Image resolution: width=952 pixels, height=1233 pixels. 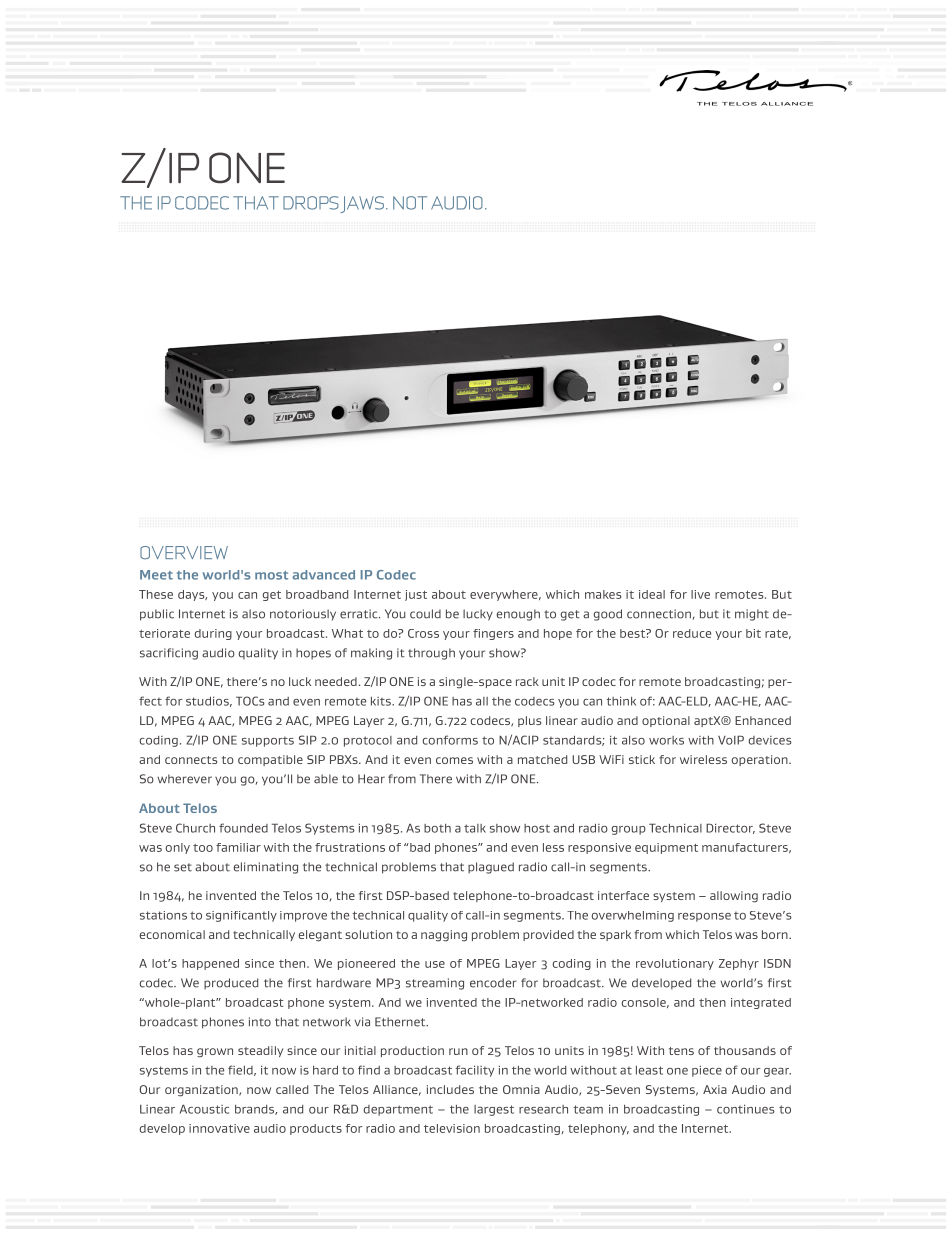 I want to click on most, so click(x=271, y=575).
